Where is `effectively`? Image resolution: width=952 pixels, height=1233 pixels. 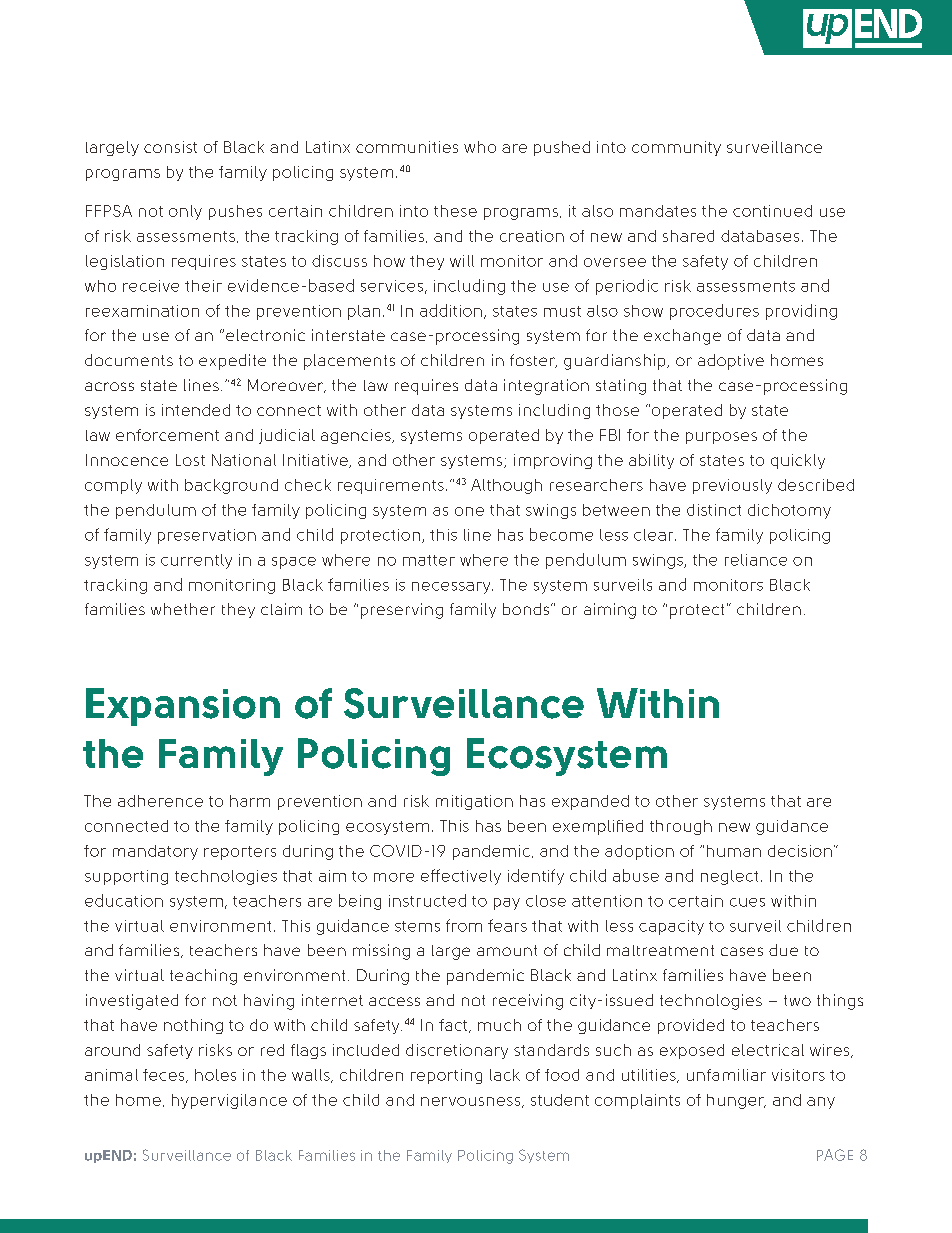 effectively is located at coordinates (461, 877).
